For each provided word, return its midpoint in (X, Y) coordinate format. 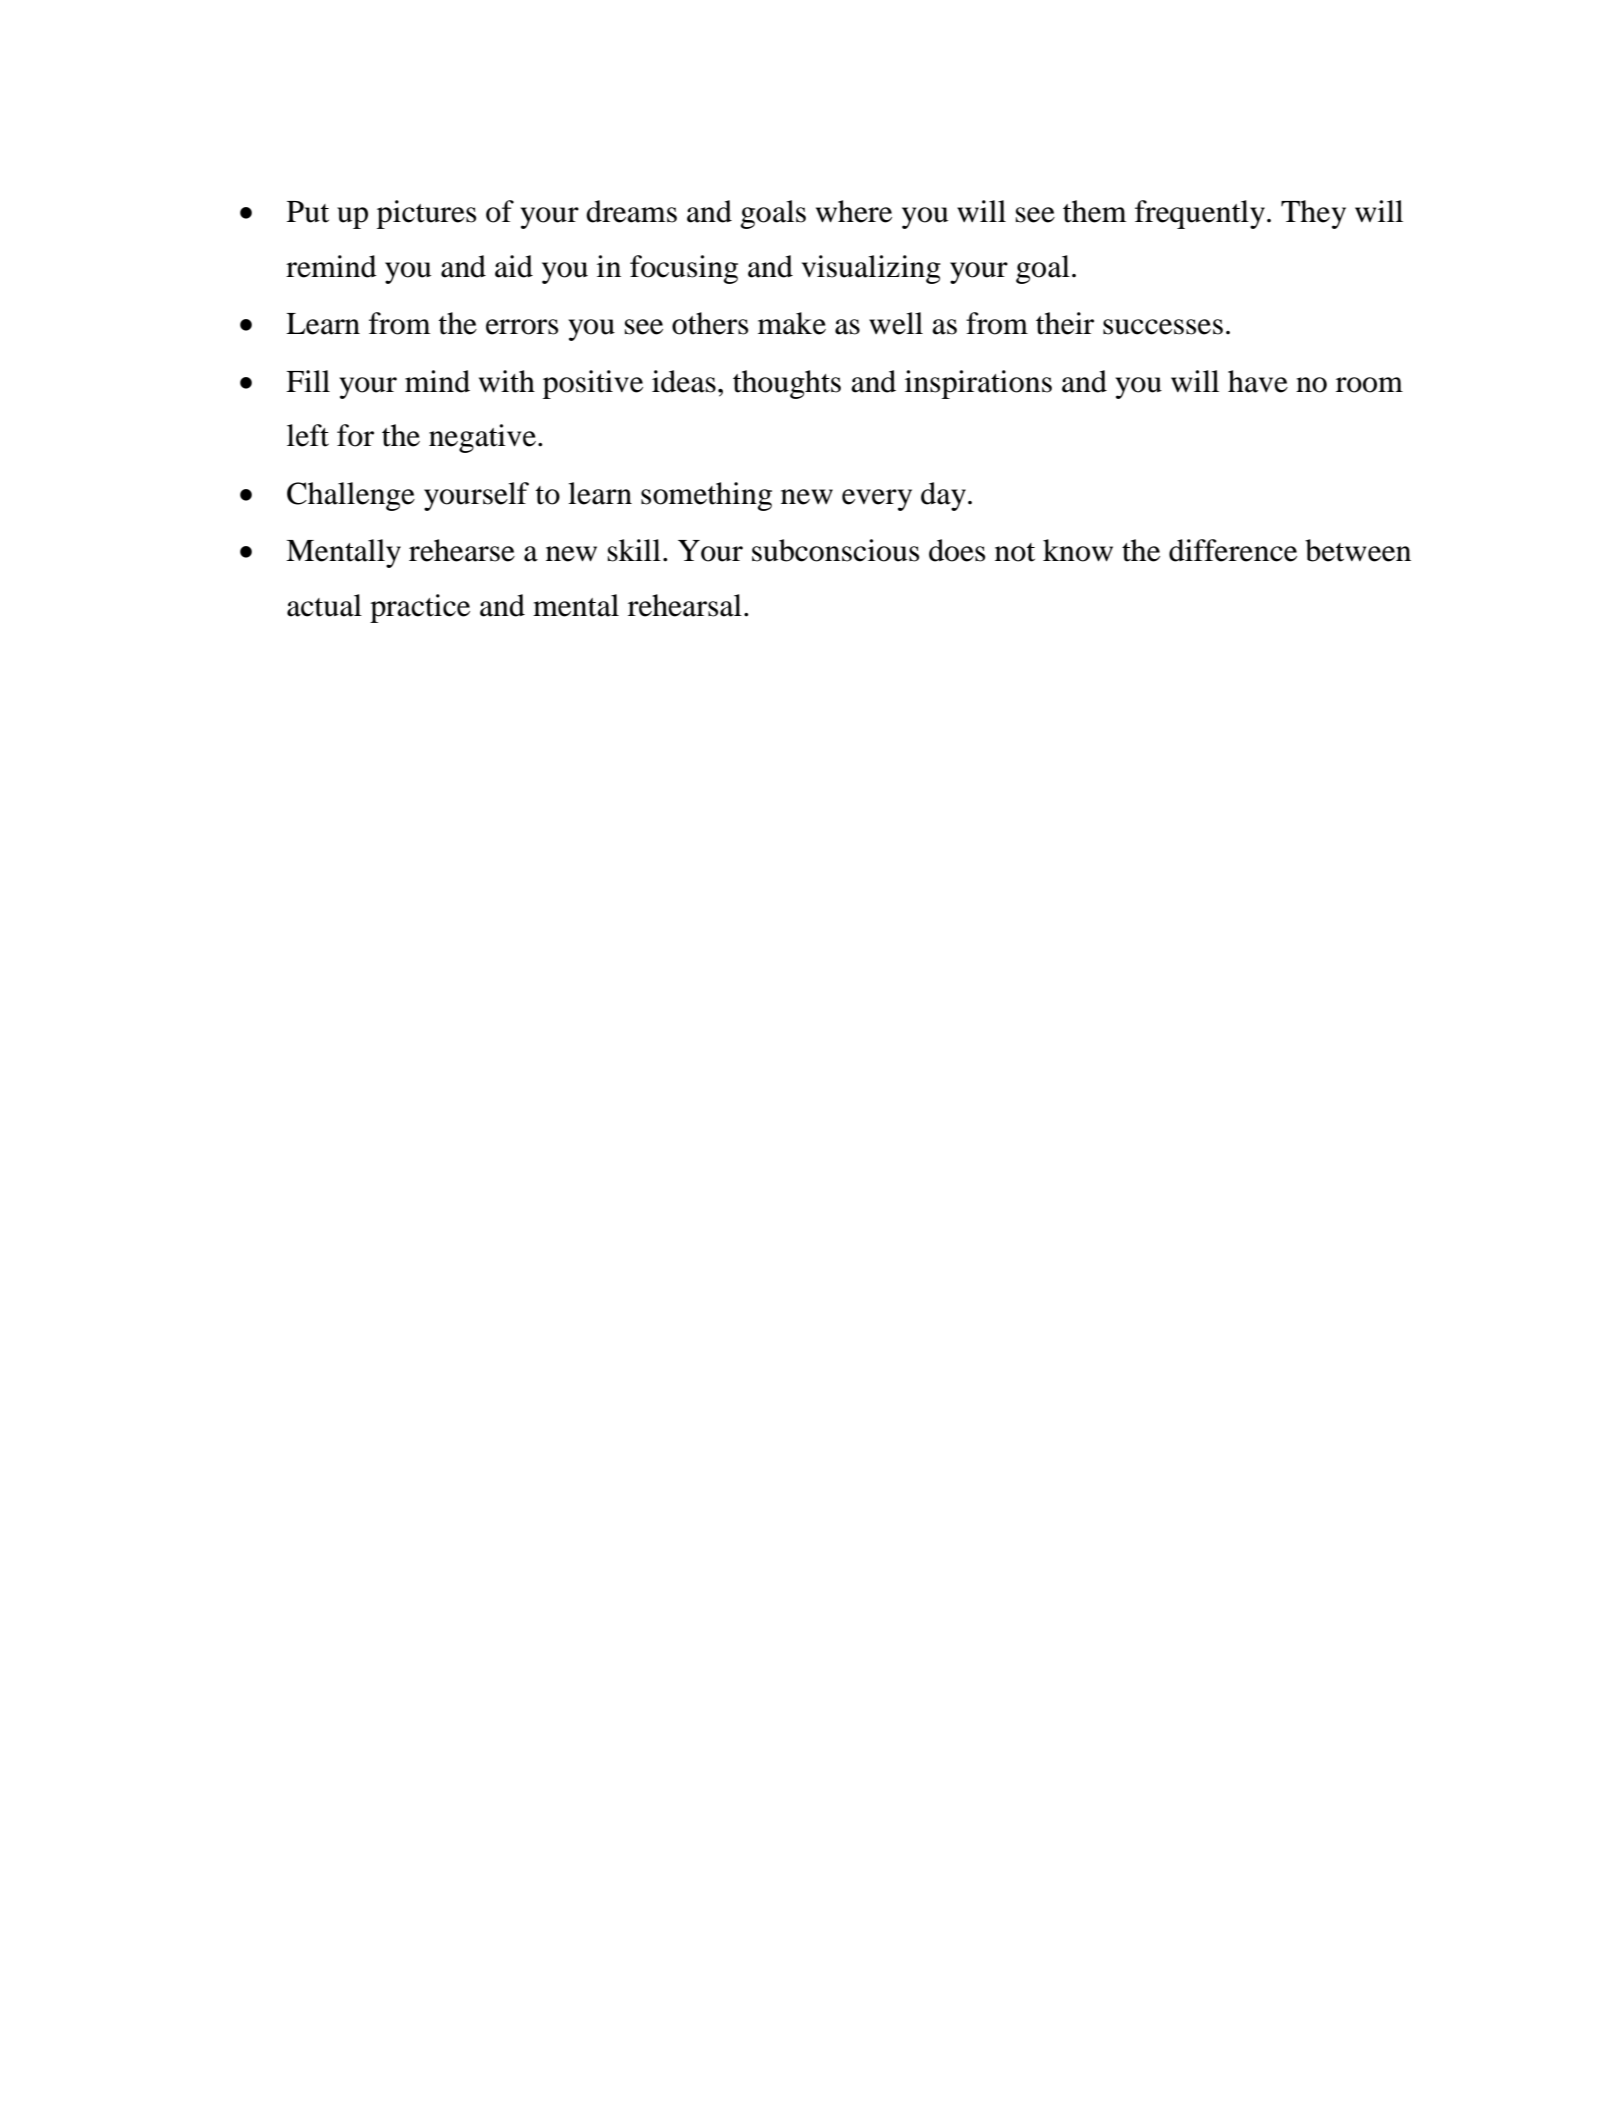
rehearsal (685, 605)
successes (1163, 327)
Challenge (351, 496)
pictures (426, 214)
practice (420, 608)
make (792, 323)
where (854, 211)
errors (522, 327)
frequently (1200, 214)
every (877, 500)
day (943, 496)
